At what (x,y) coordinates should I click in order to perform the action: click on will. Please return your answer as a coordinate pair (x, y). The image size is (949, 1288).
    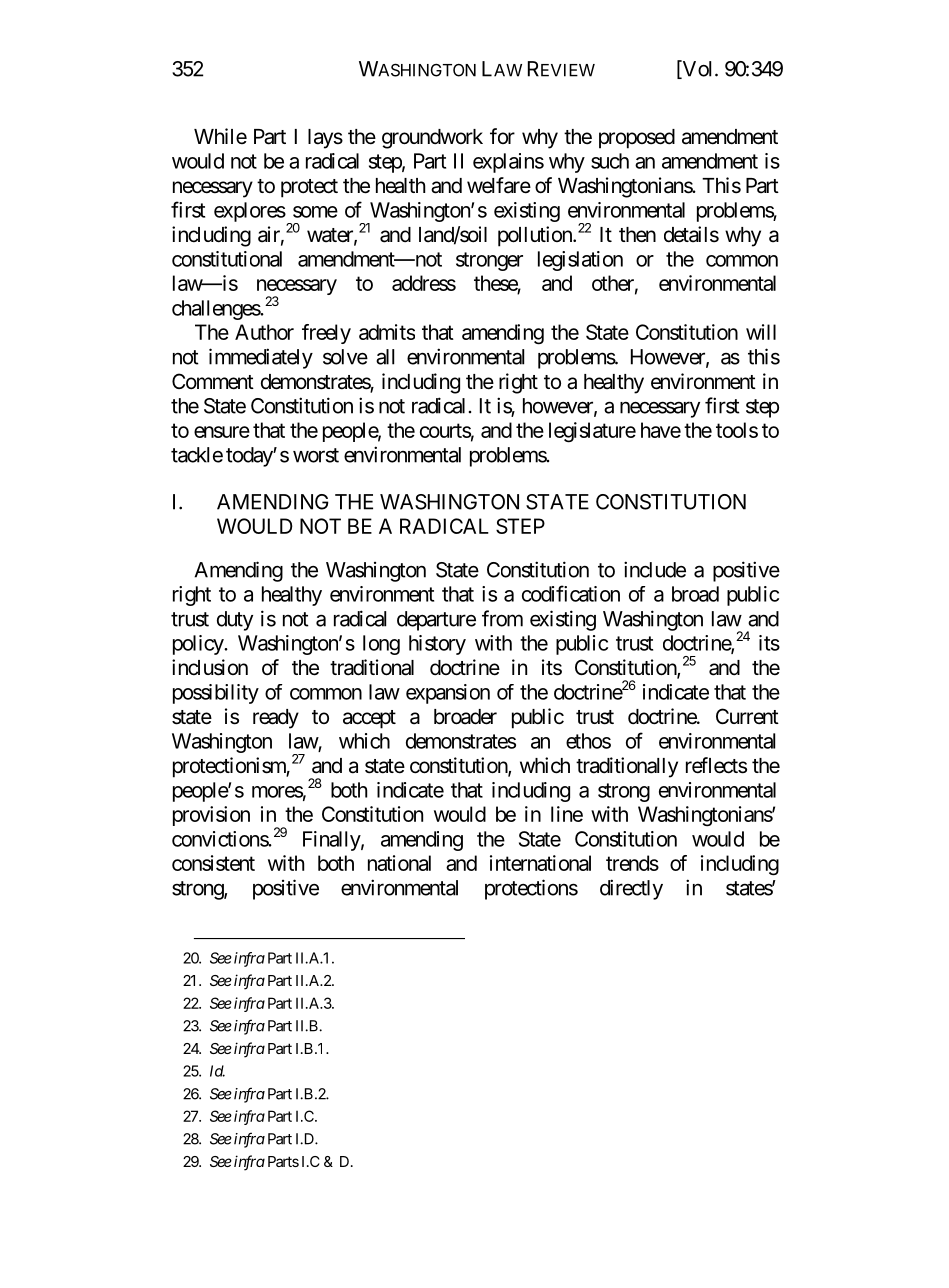
    Looking at the image, I should click on (761, 332).
